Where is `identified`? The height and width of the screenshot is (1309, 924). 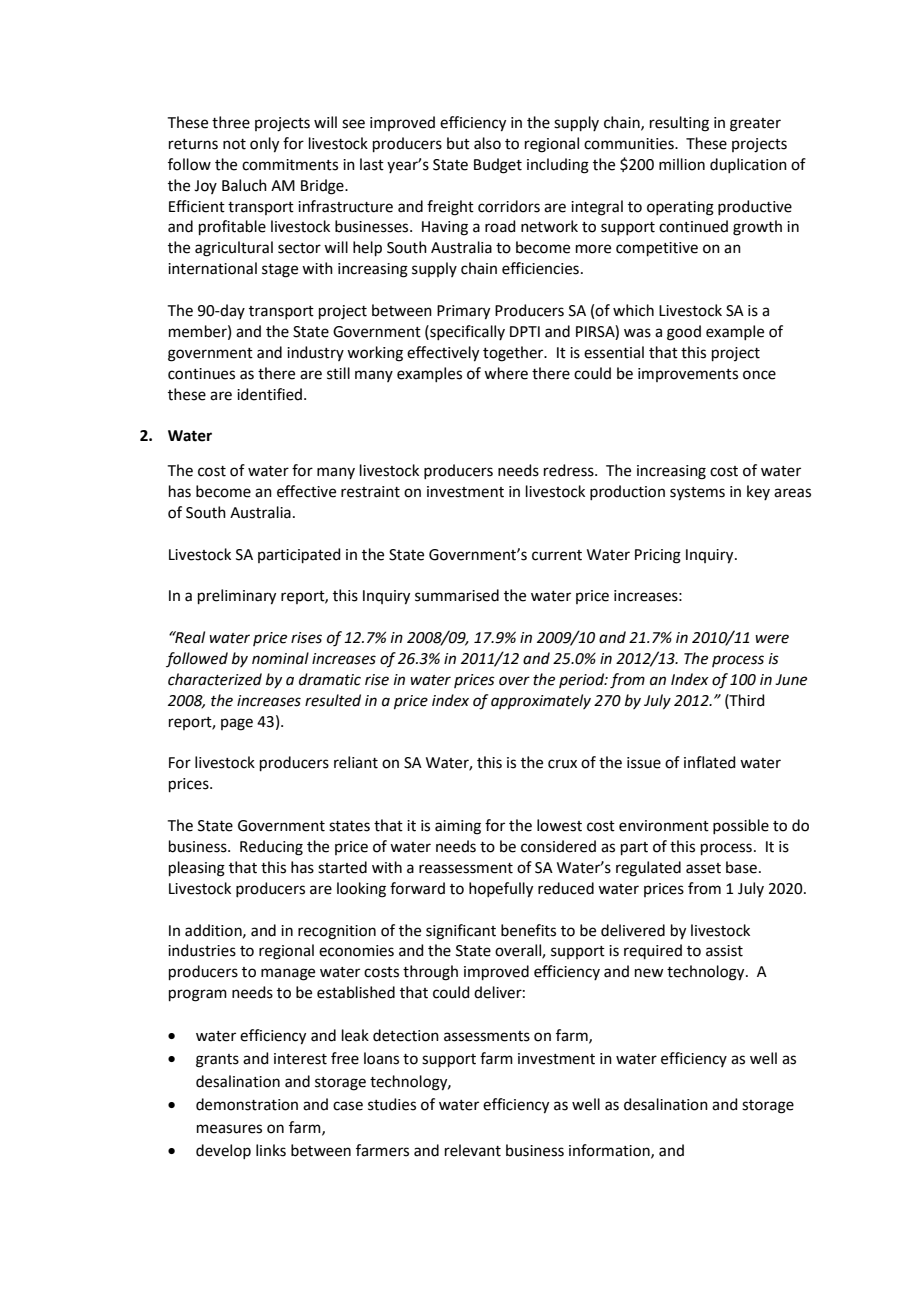 identified is located at coordinates (269, 394).
